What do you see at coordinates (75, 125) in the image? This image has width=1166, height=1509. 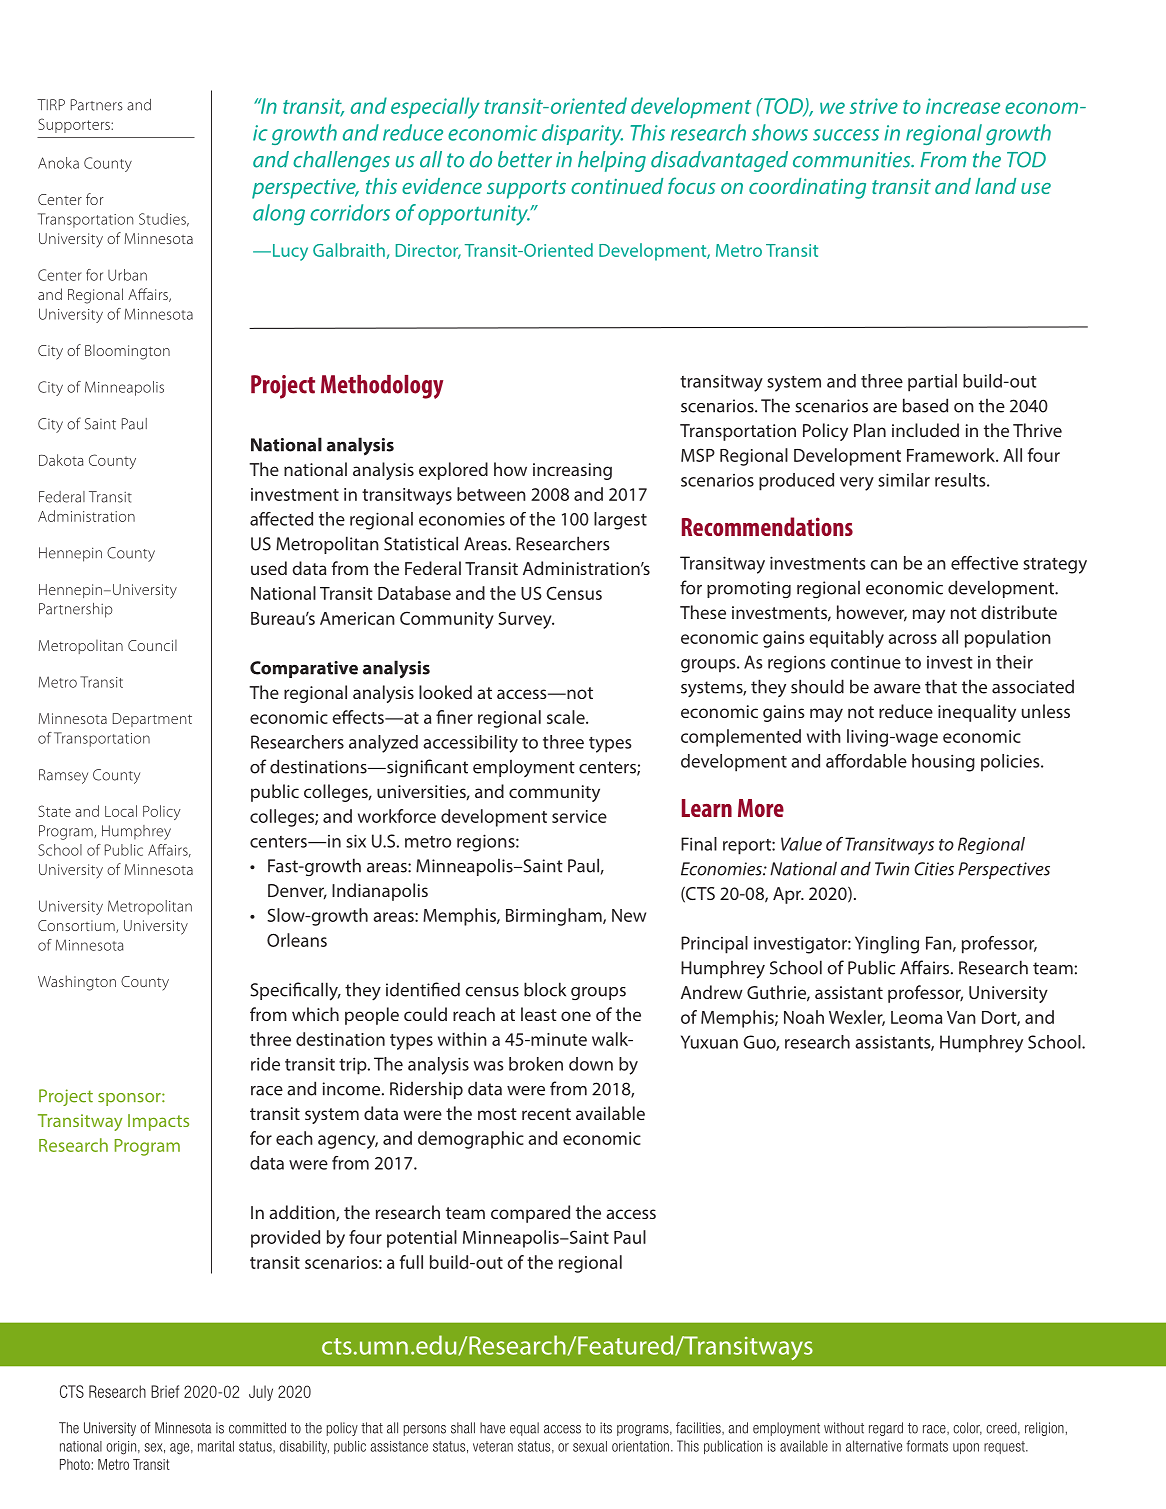 I see `Supporters` at bounding box center [75, 125].
